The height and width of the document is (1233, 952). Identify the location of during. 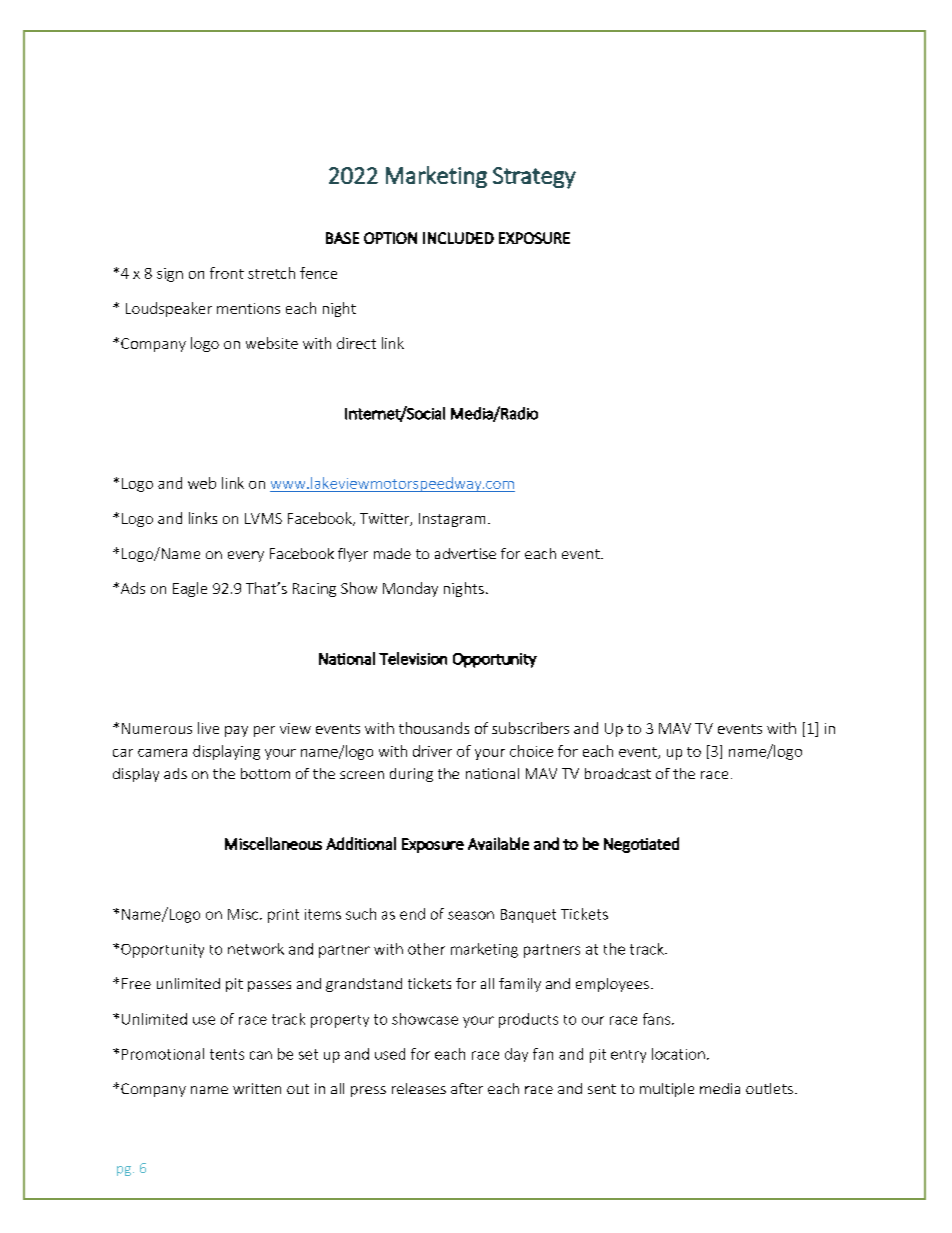
(411, 775).
